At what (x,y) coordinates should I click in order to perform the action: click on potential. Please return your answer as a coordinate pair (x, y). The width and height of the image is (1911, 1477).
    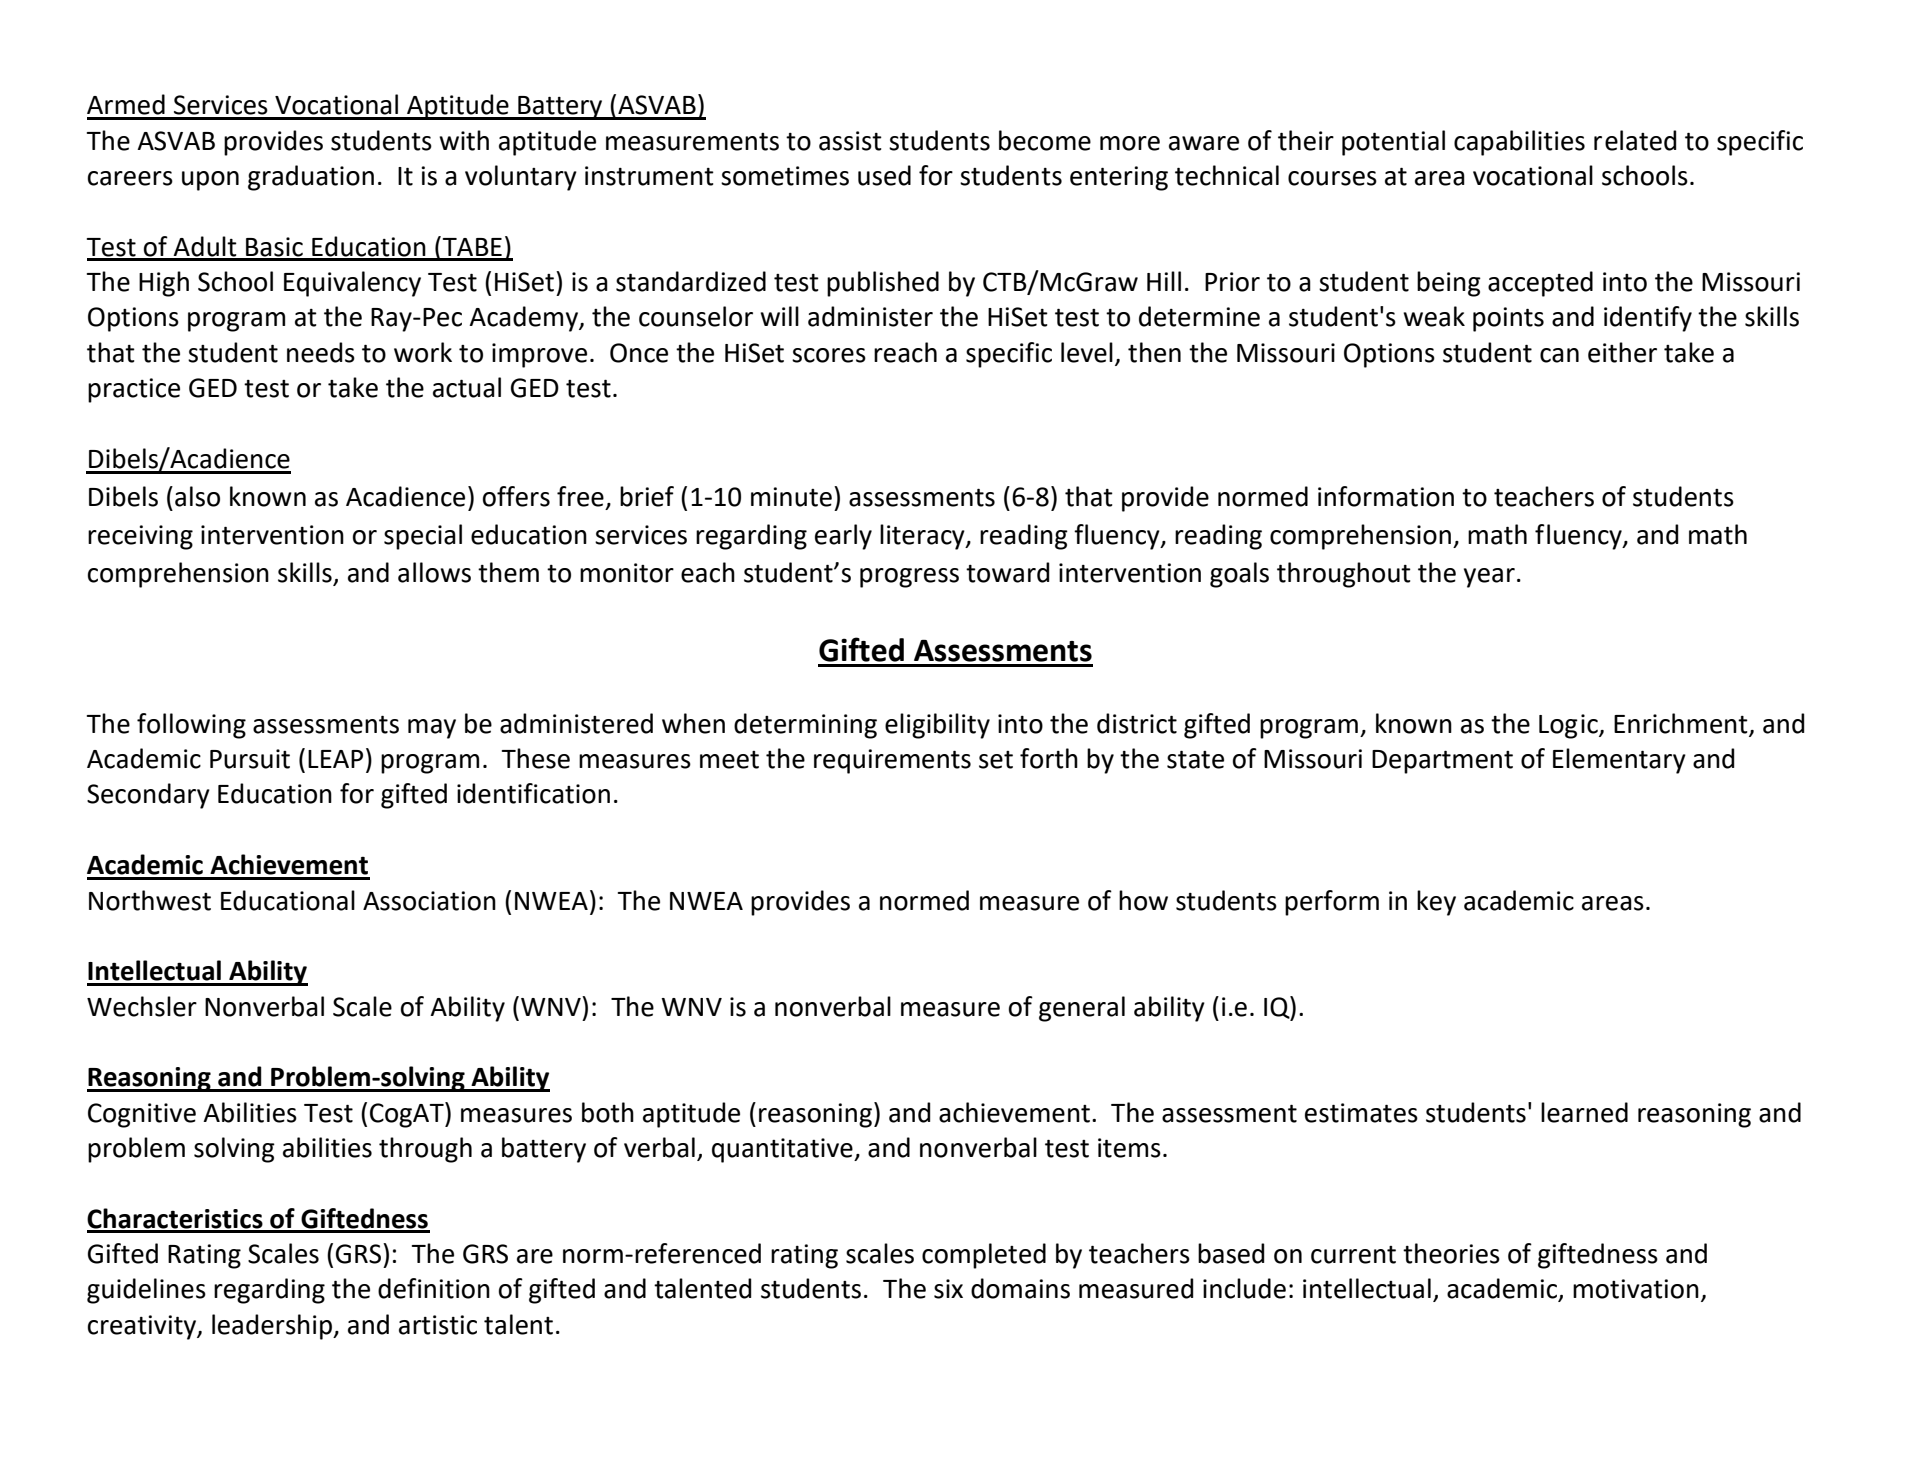
    Looking at the image, I should click on (1393, 143).
